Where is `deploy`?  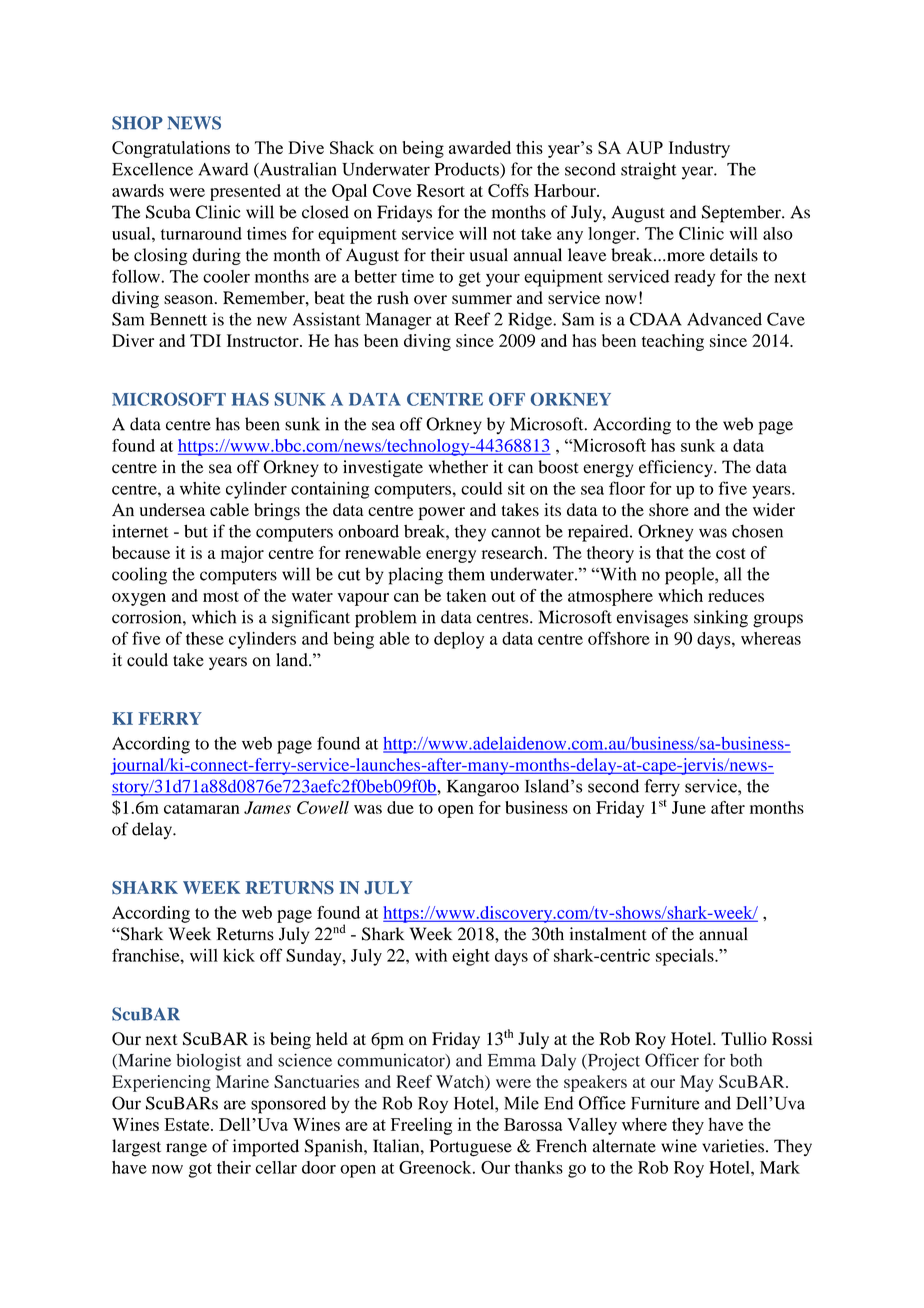 deploy is located at coordinates (459, 640).
